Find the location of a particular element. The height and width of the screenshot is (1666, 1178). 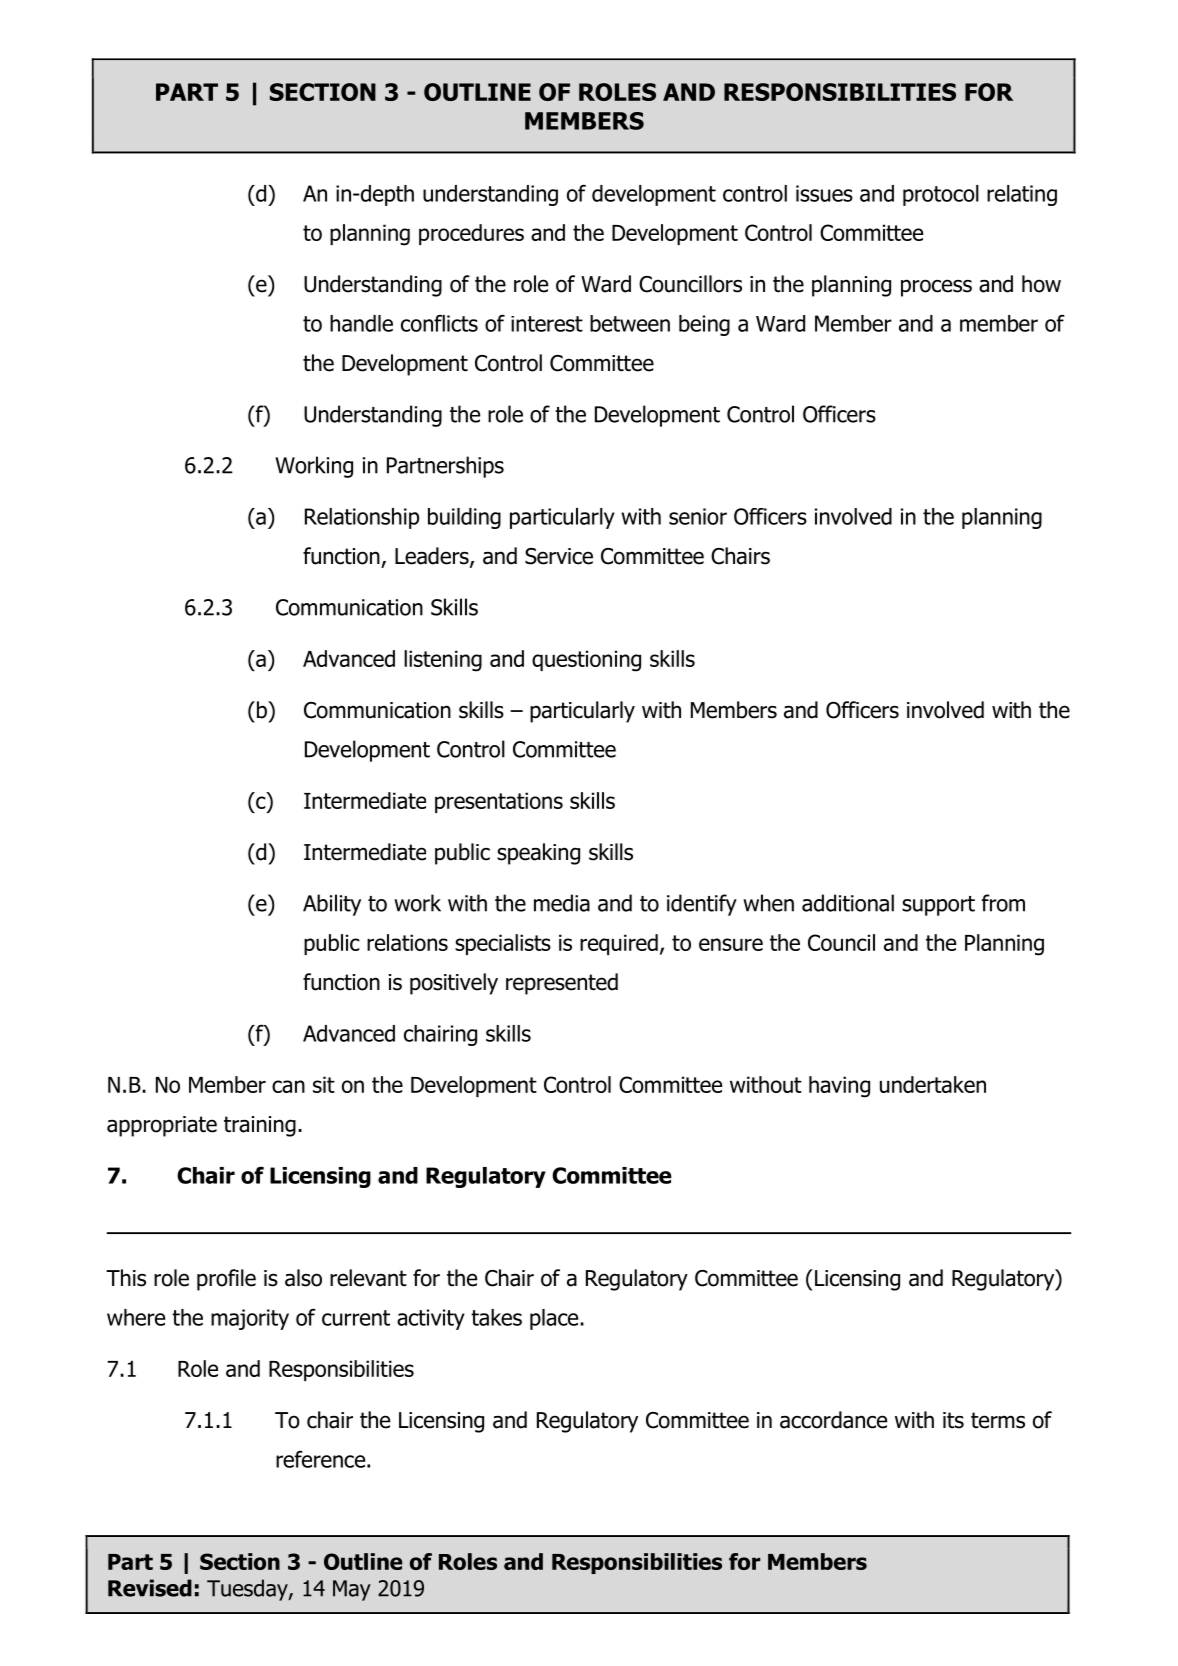

May is located at coordinates (352, 1590).
